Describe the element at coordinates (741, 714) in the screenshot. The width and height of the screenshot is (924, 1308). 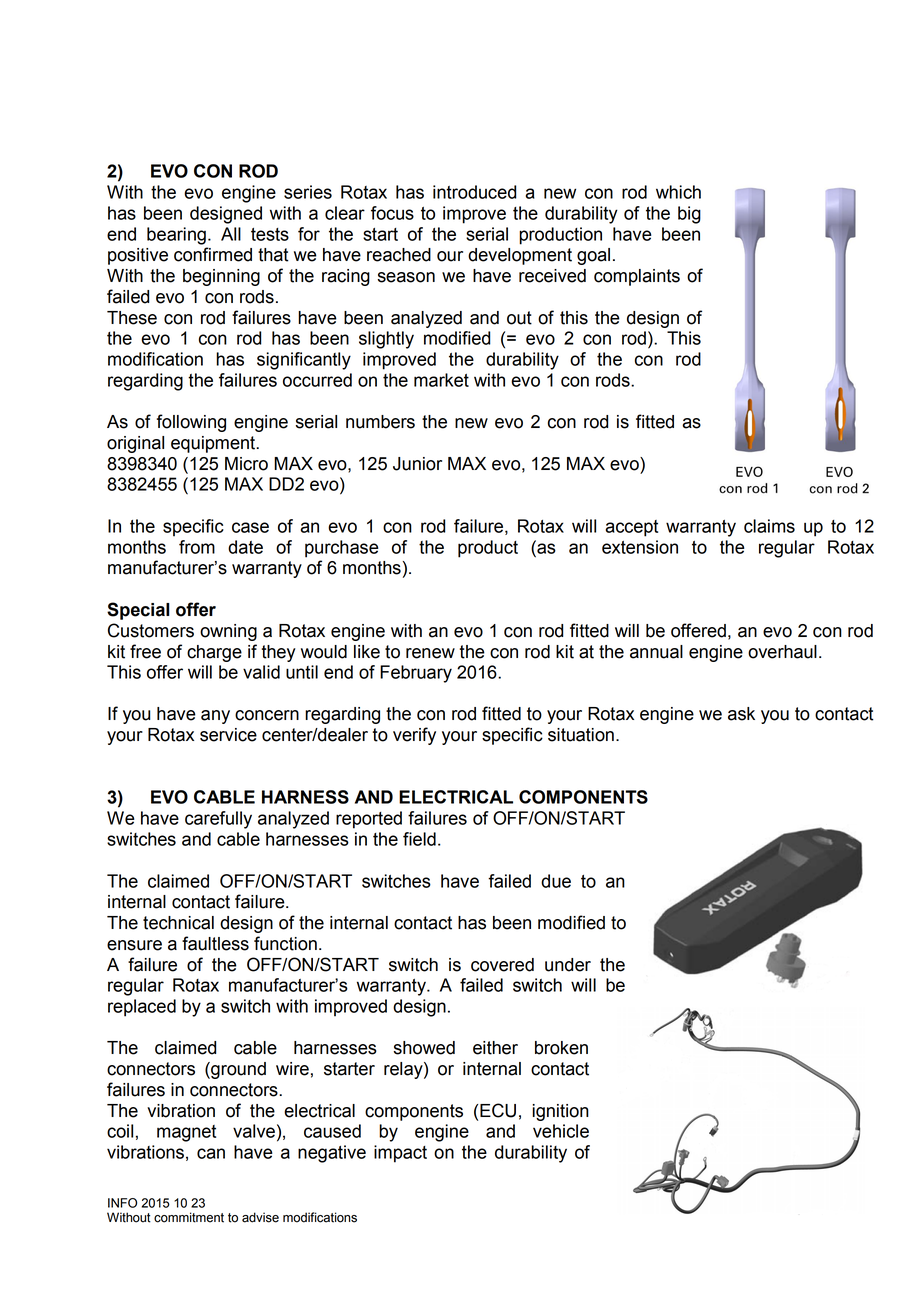
I see `ask` at that location.
